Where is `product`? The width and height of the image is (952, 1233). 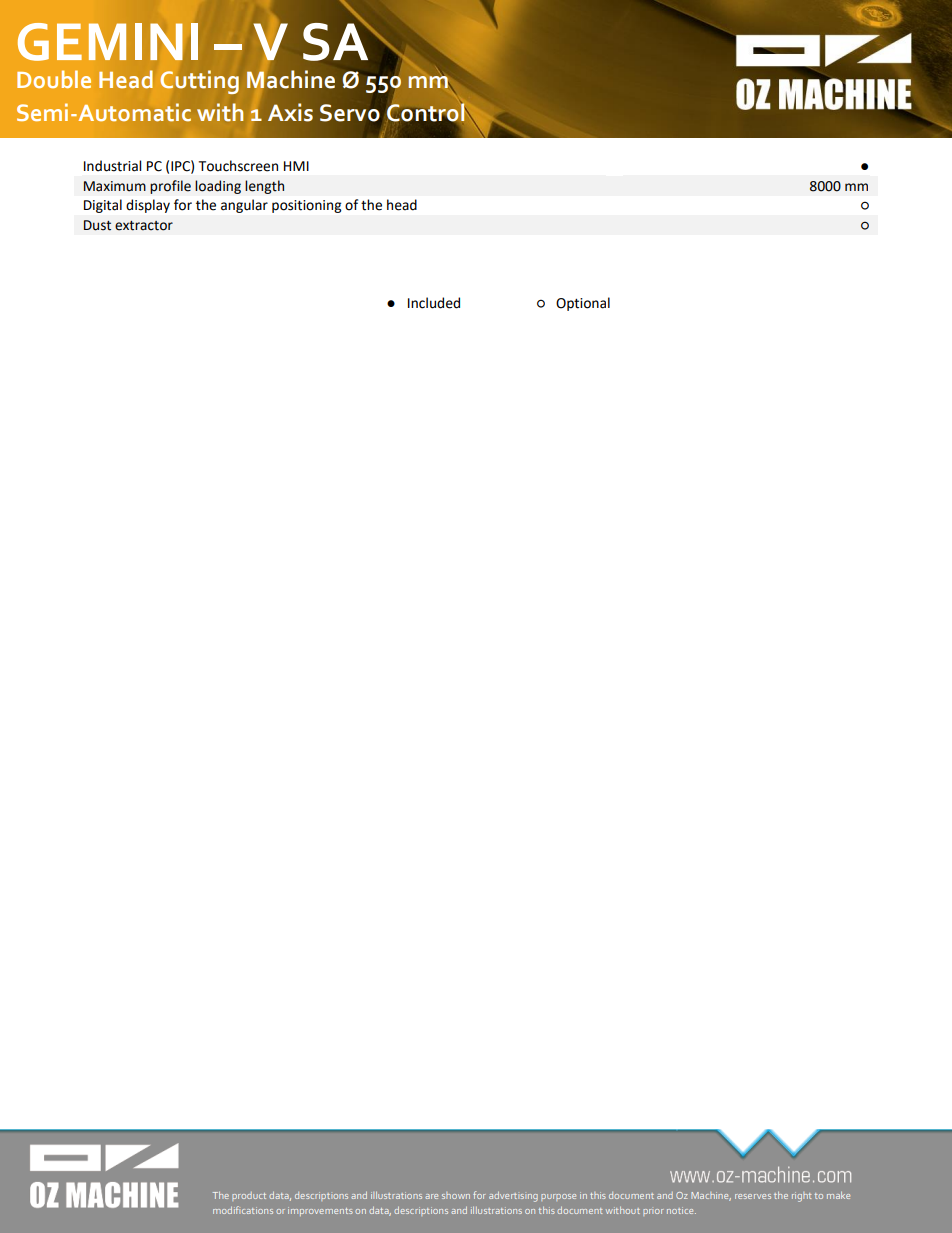 product is located at coordinates (249, 1196).
